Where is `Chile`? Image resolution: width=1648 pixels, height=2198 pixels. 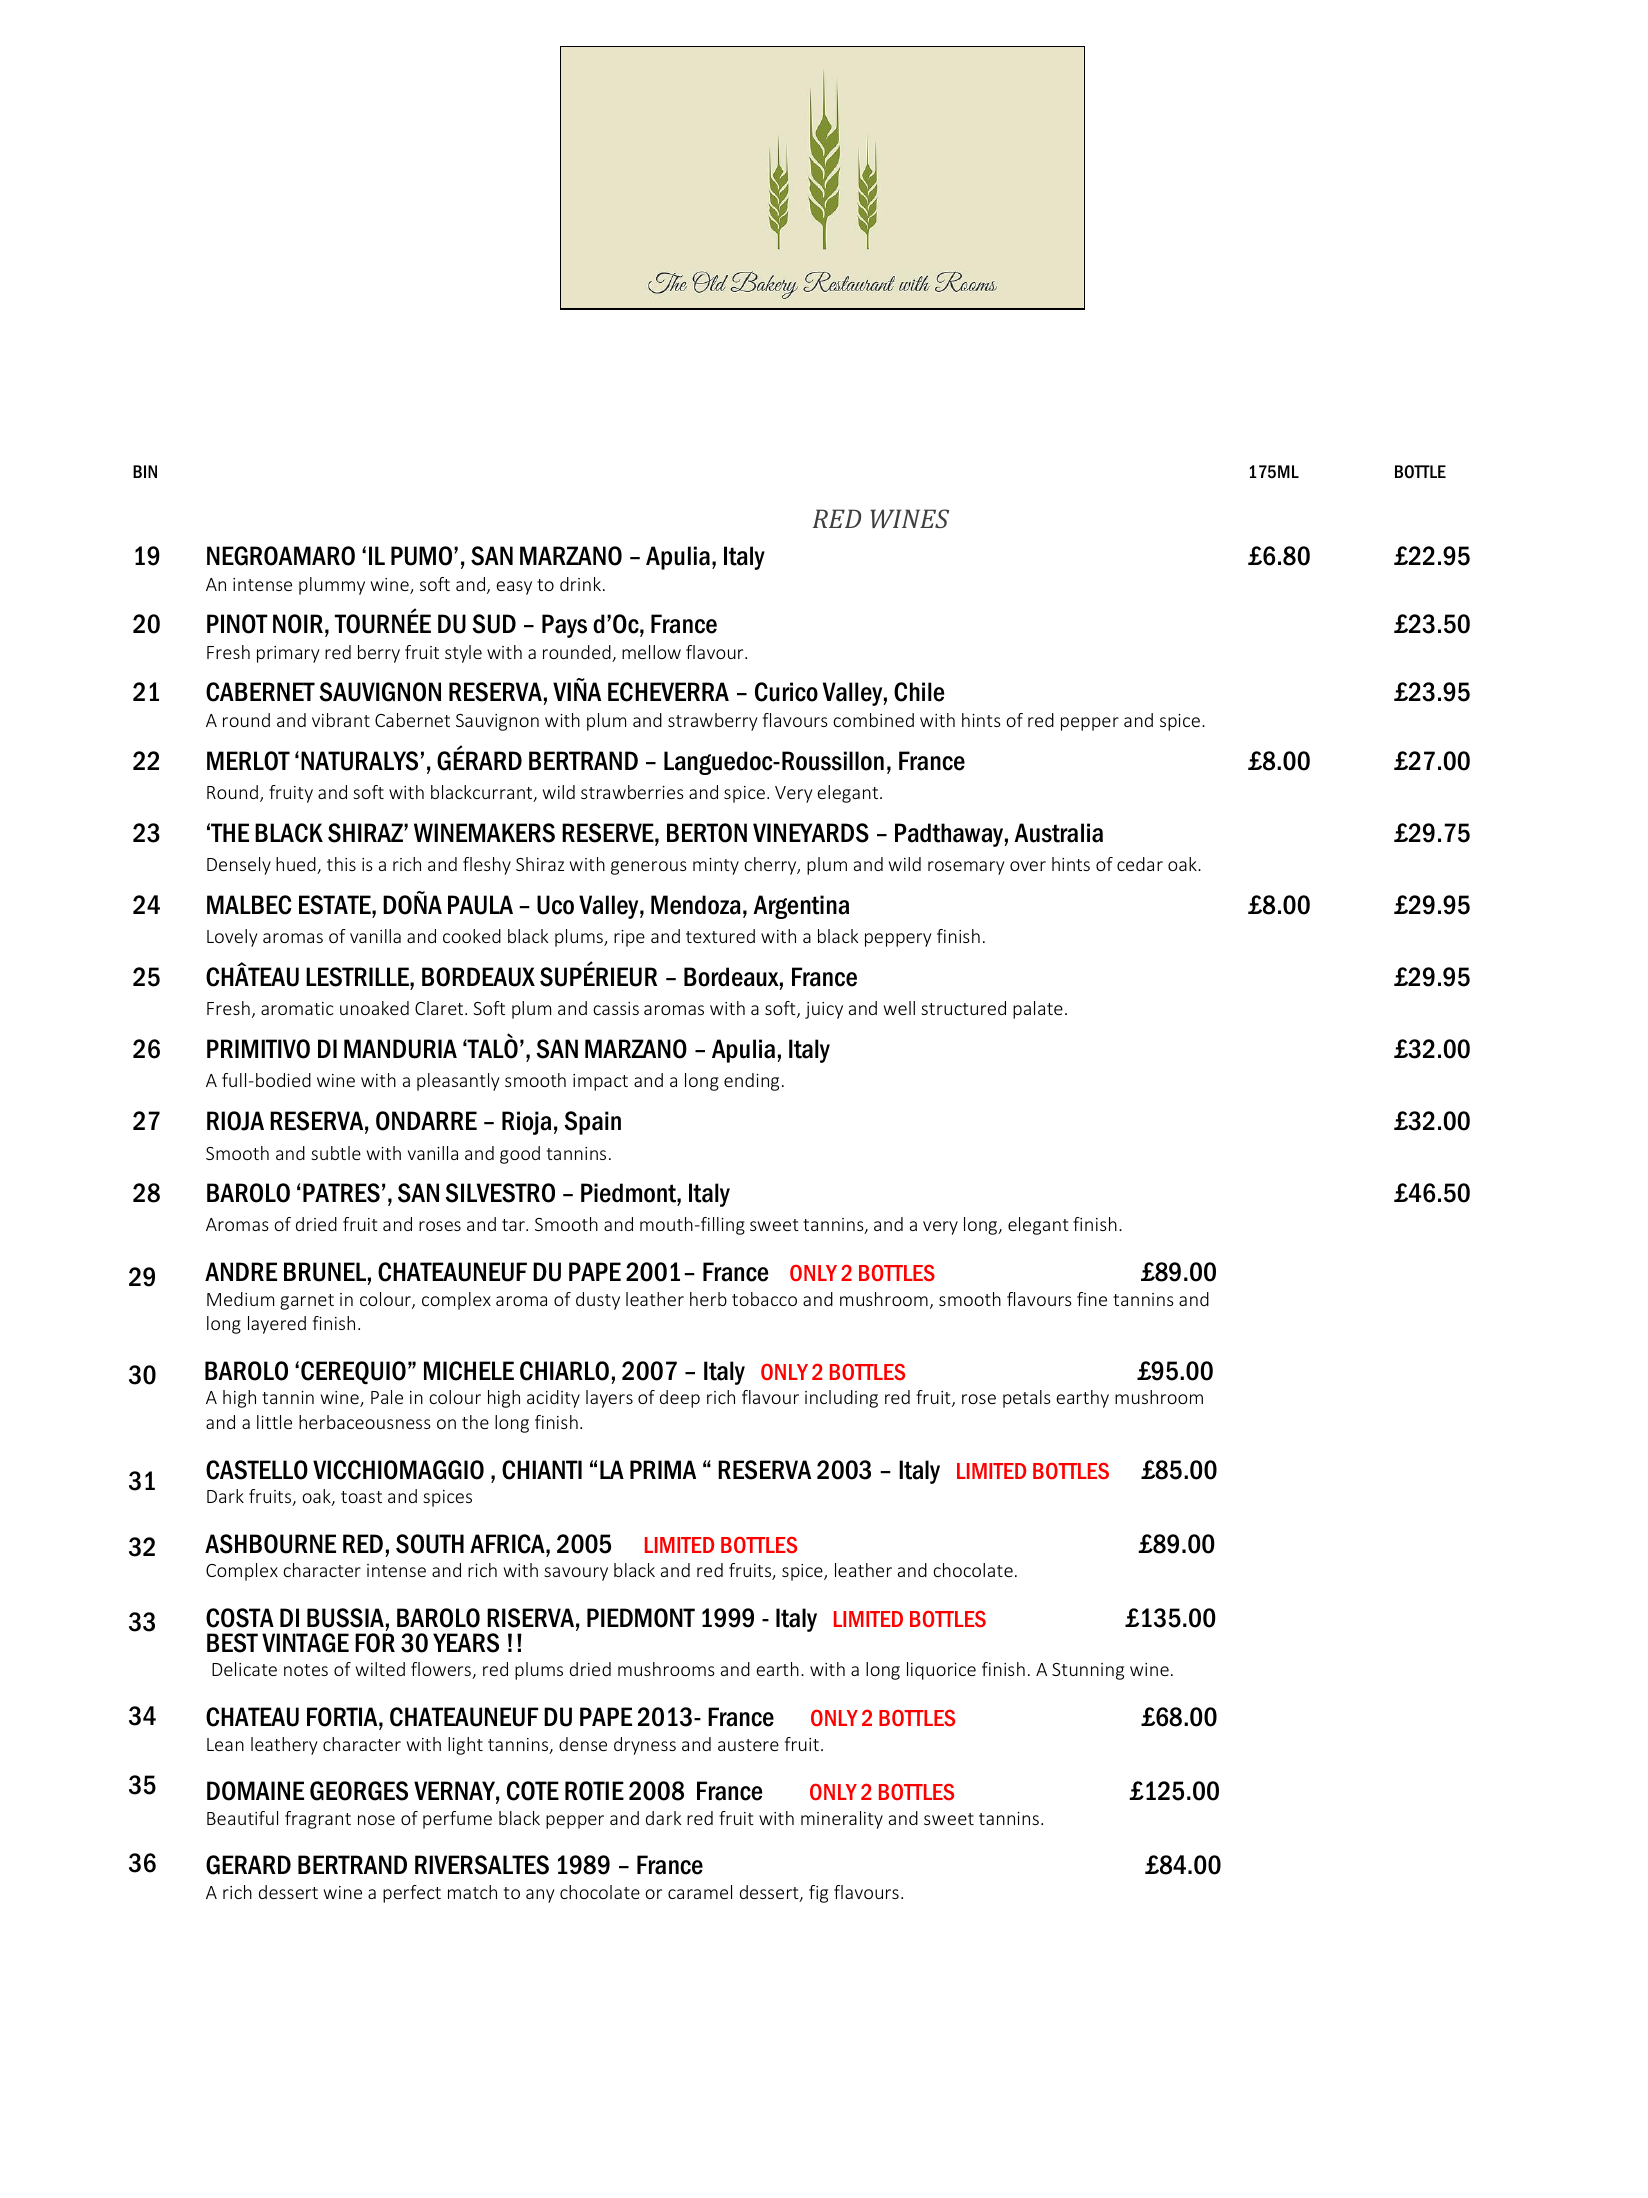
Chile is located at coordinates (919, 692).
